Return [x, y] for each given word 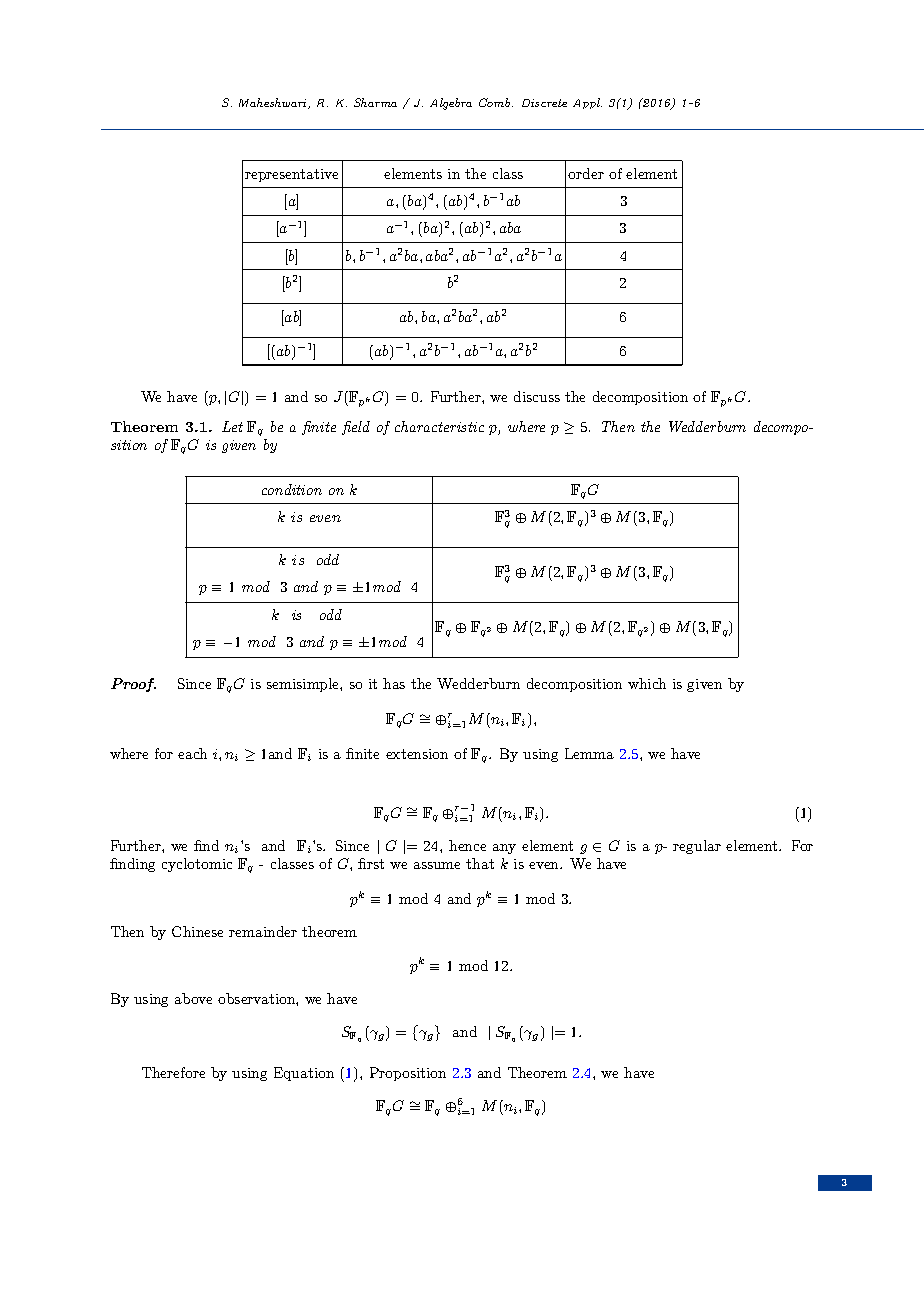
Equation [304, 1074]
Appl [587, 103]
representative [291, 175]
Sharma [375, 102]
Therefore [173, 1072]
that [480, 863]
